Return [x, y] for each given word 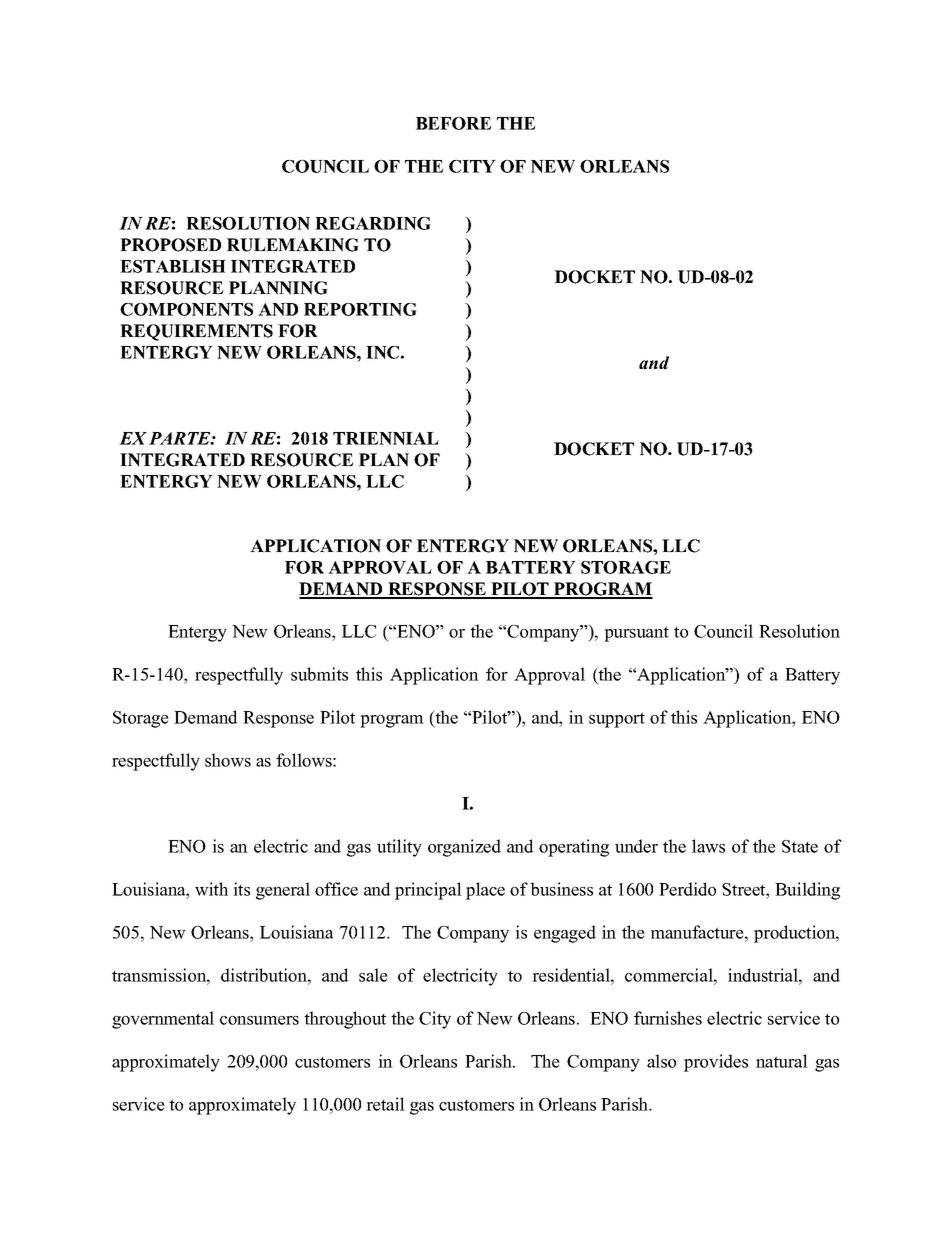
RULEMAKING [293, 245]
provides [716, 1063]
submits [319, 674]
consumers [259, 1020]
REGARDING [373, 223]
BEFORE [453, 123]
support [617, 720]
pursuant [636, 634]
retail [385, 1104]
